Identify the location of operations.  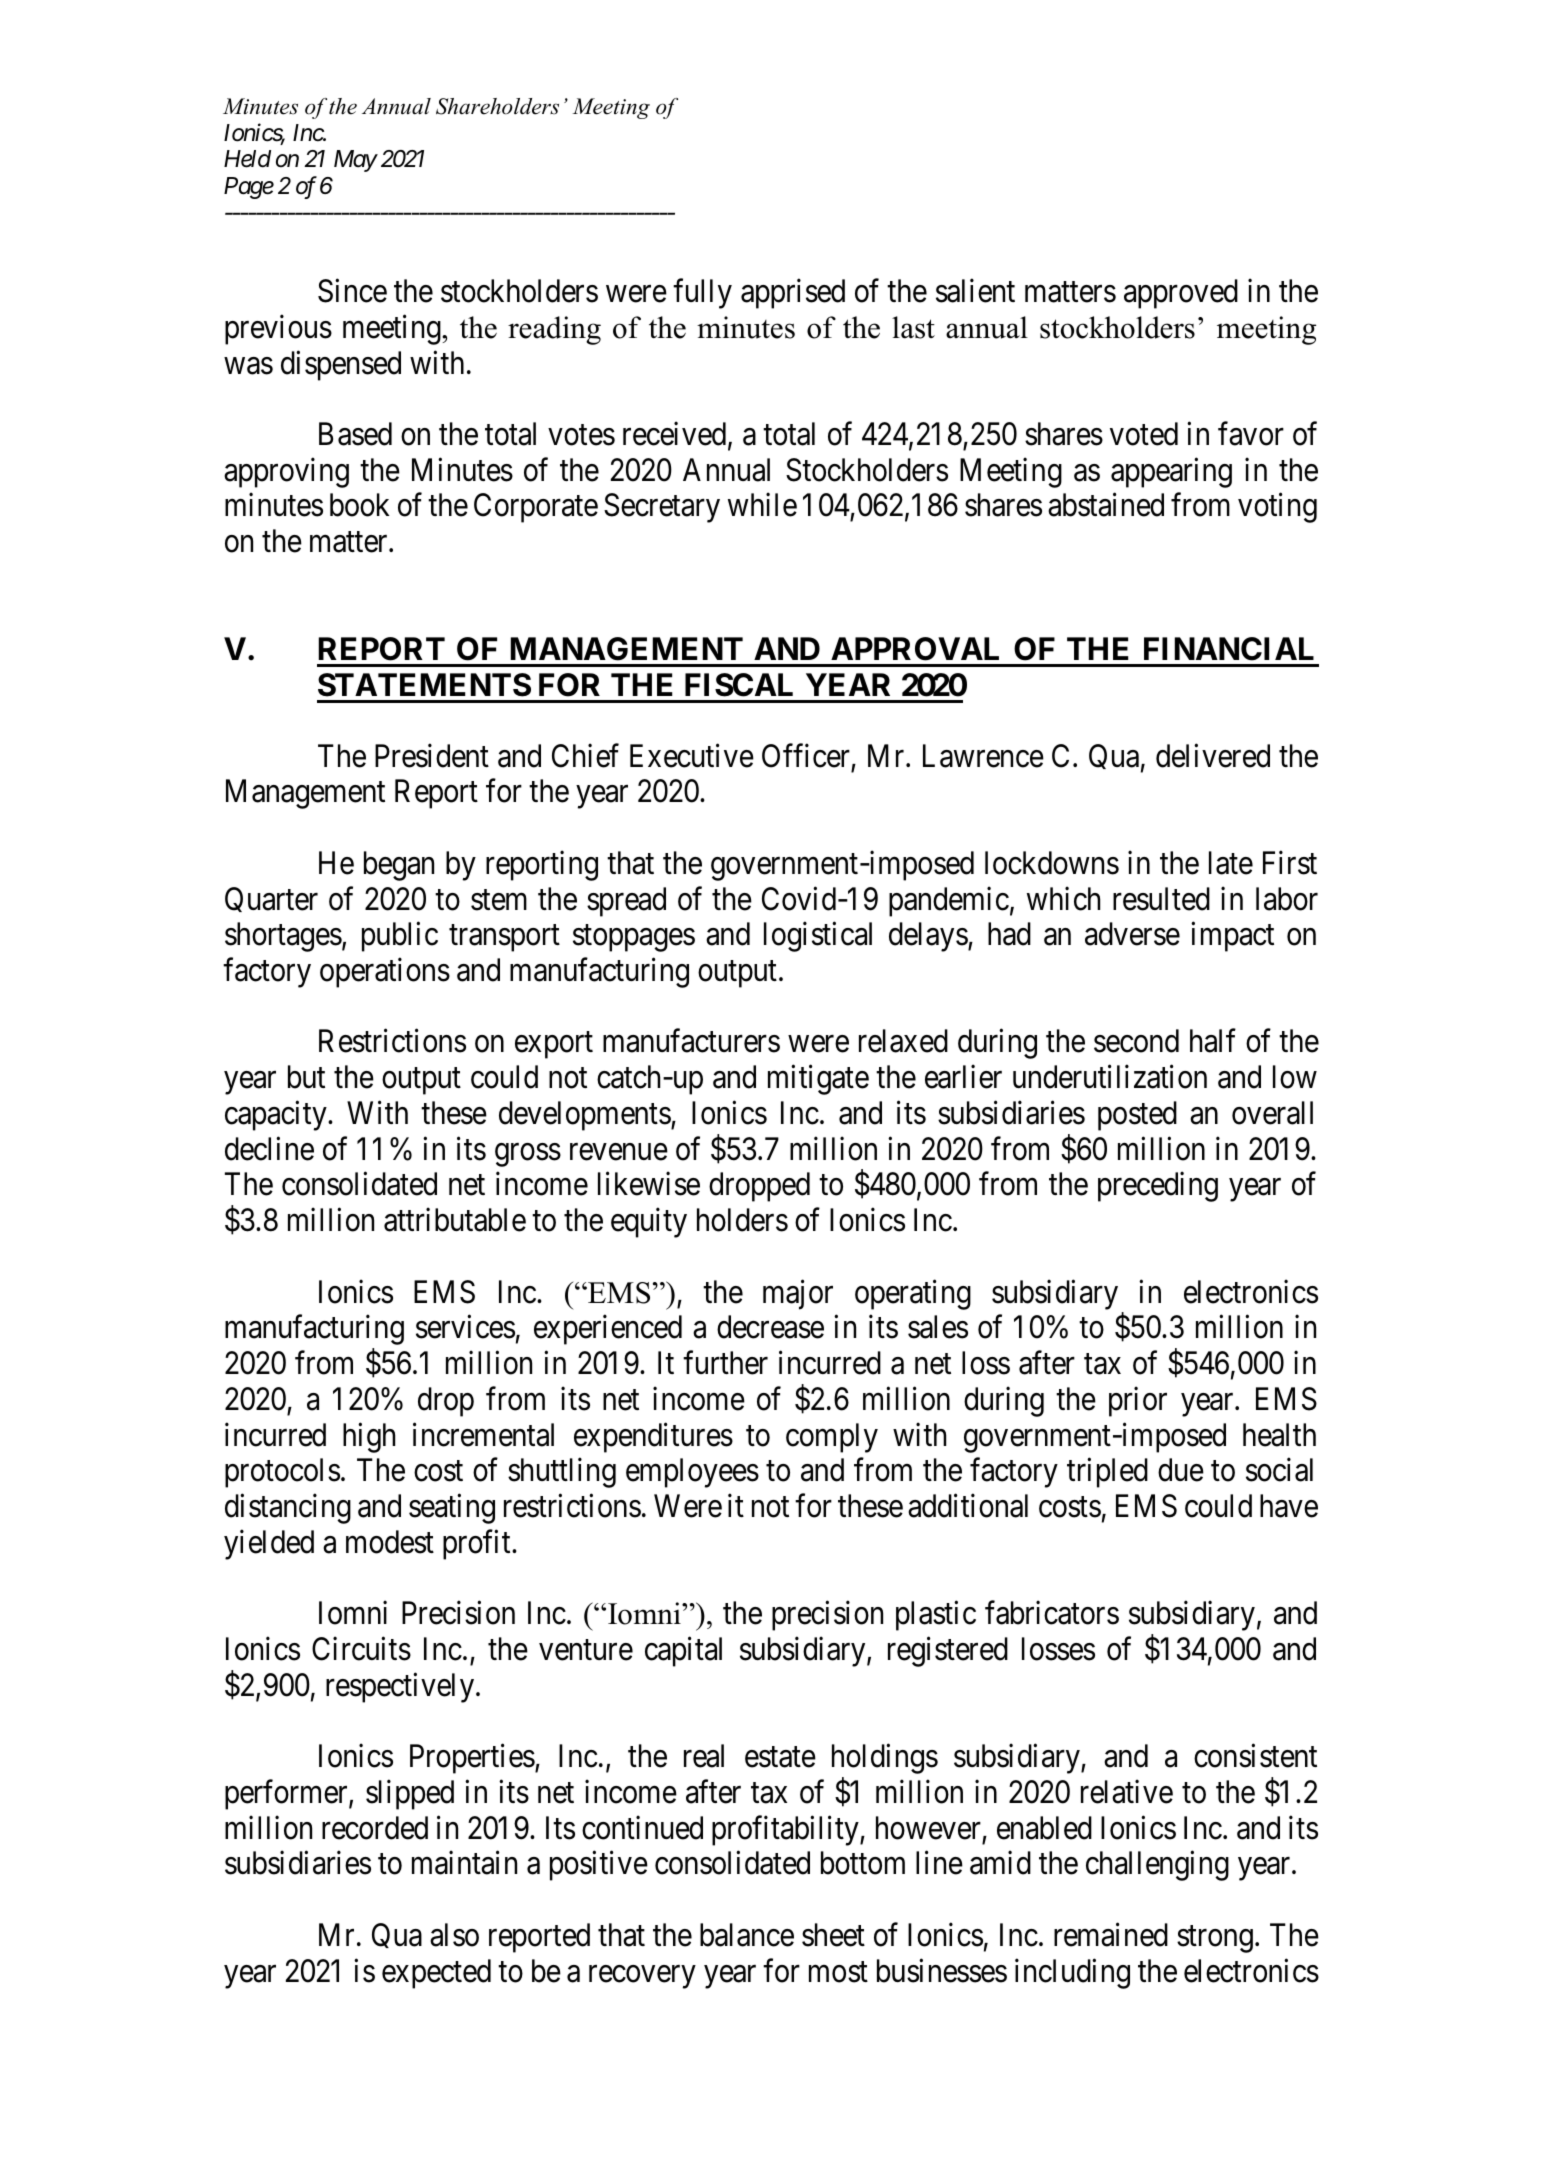
(385, 973).
